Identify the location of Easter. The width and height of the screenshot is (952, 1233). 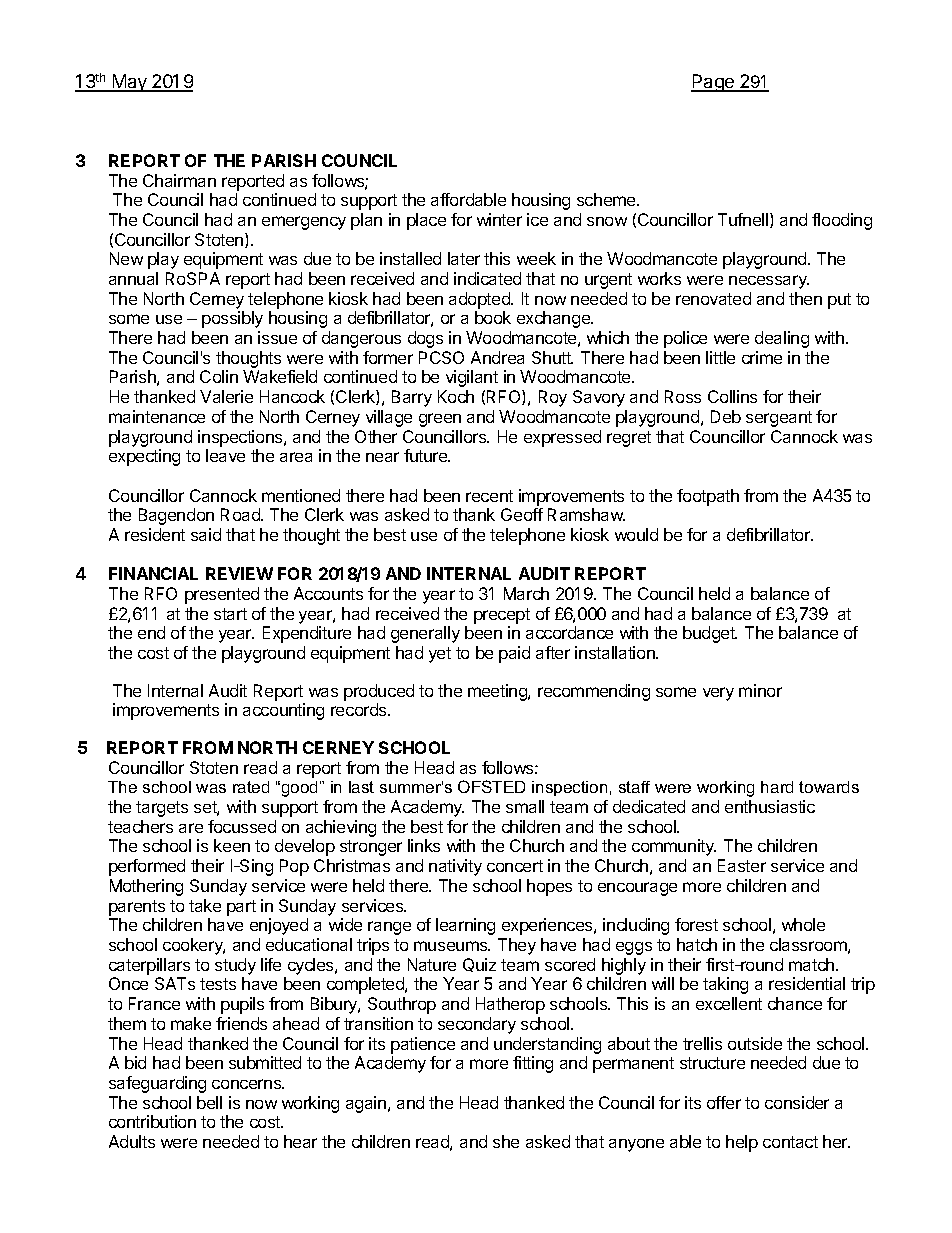
(742, 865).
